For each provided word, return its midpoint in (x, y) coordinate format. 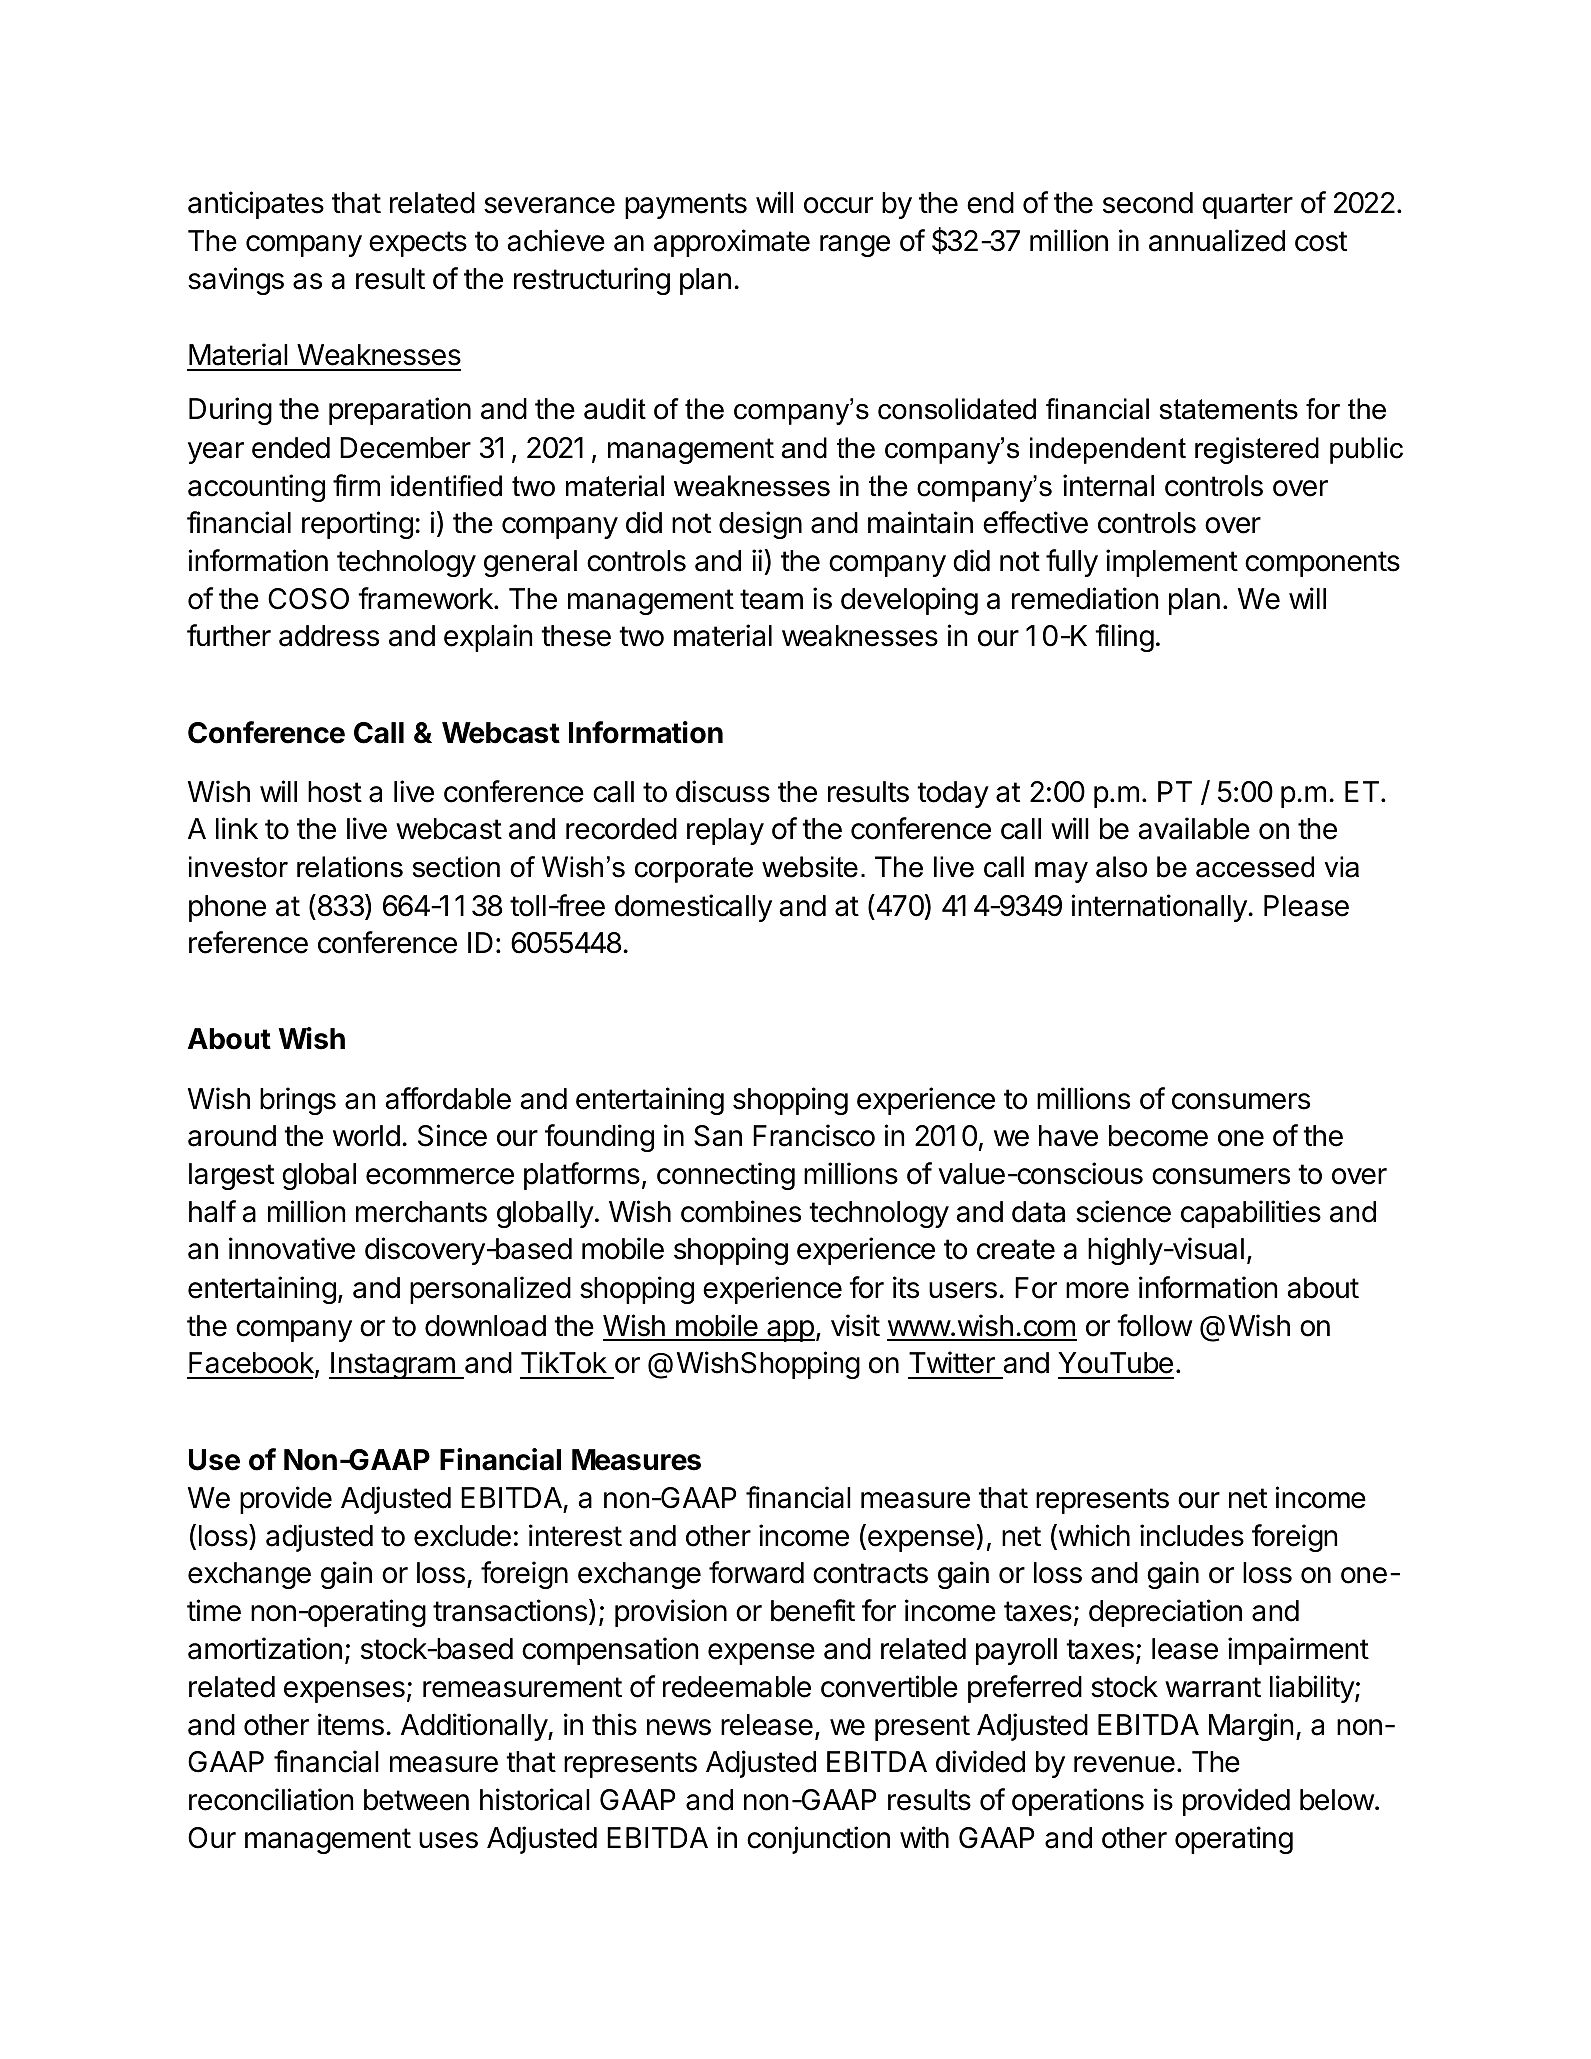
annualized (1217, 240)
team (771, 599)
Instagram (393, 1365)
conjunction (818, 1840)
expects (418, 244)
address (329, 636)
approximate (732, 243)
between (416, 1800)
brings (298, 1101)
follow (1155, 1325)
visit (855, 1325)
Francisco (814, 1135)
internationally (1160, 908)
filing (1124, 638)
